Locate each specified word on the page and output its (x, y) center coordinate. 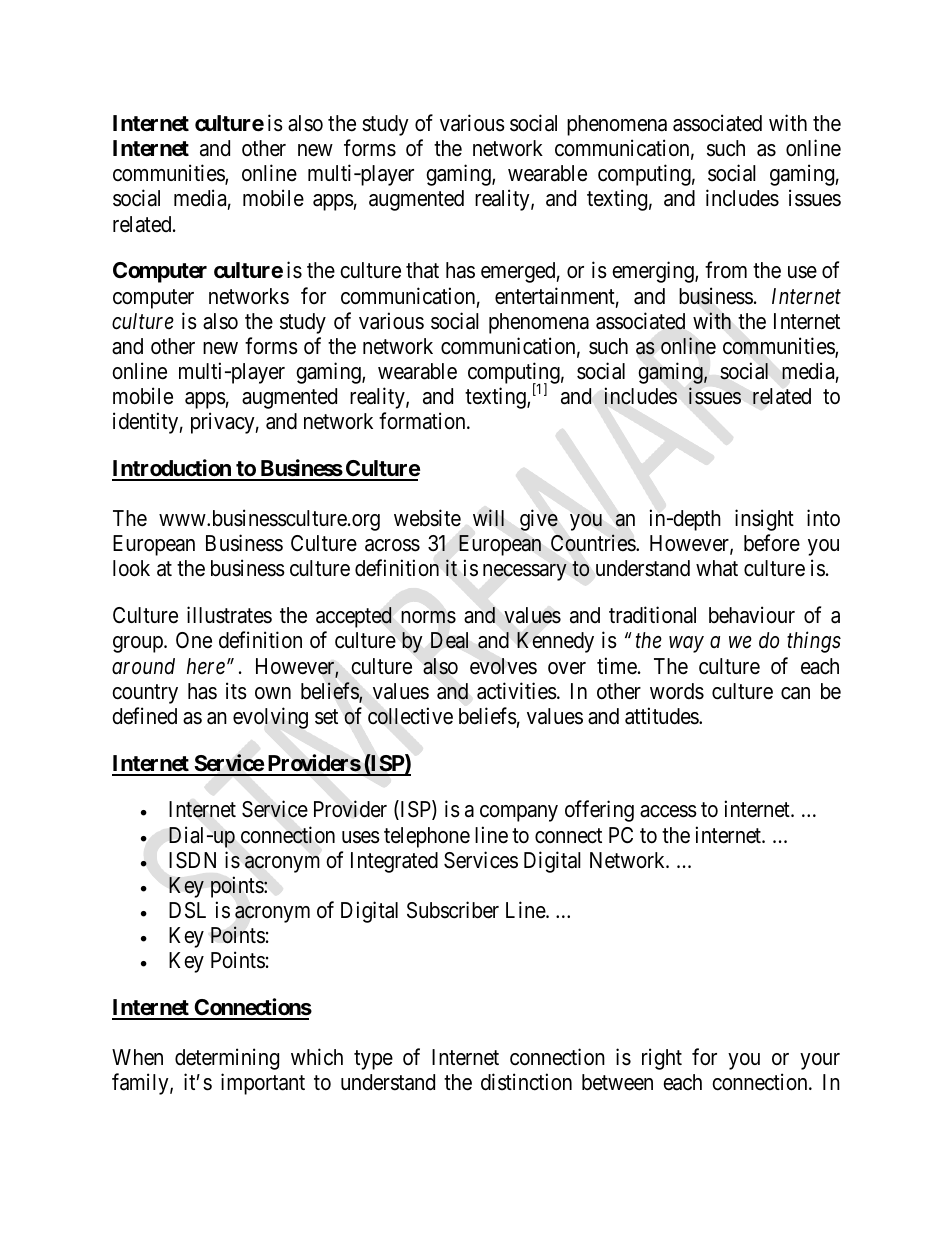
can (795, 693)
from (726, 270)
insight (764, 520)
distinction (526, 1082)
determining (227, 1059)
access (668, 811)
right (662, 1059)
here (206, 666)
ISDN (192, 860)
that (422, 270)
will (488, 517)
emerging (654, 272)
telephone (427, 837)
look (131, 568)
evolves (503, 666)
